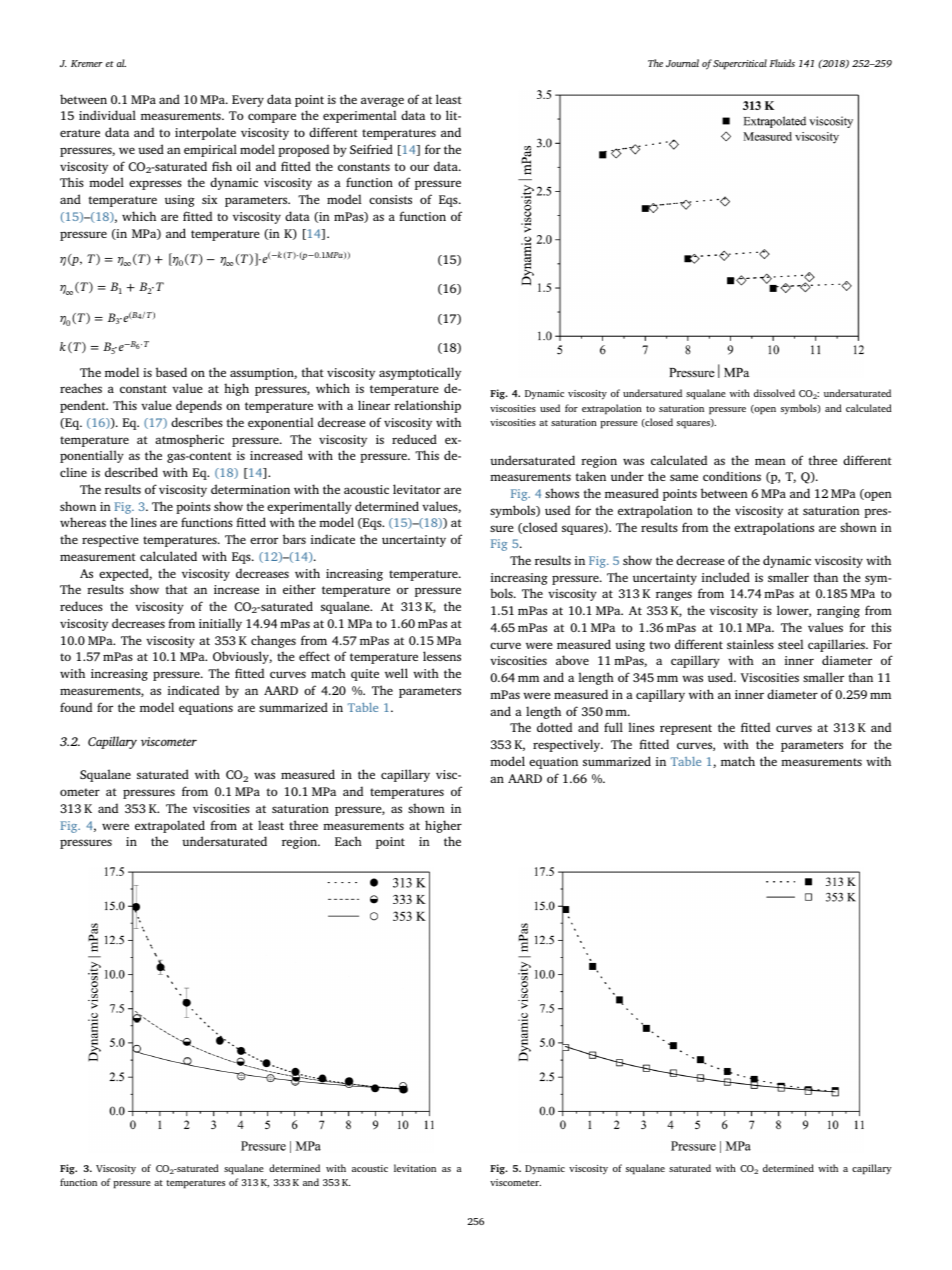 The image size is (952, 1270). I want to click on lessens, so click(442, 656).
